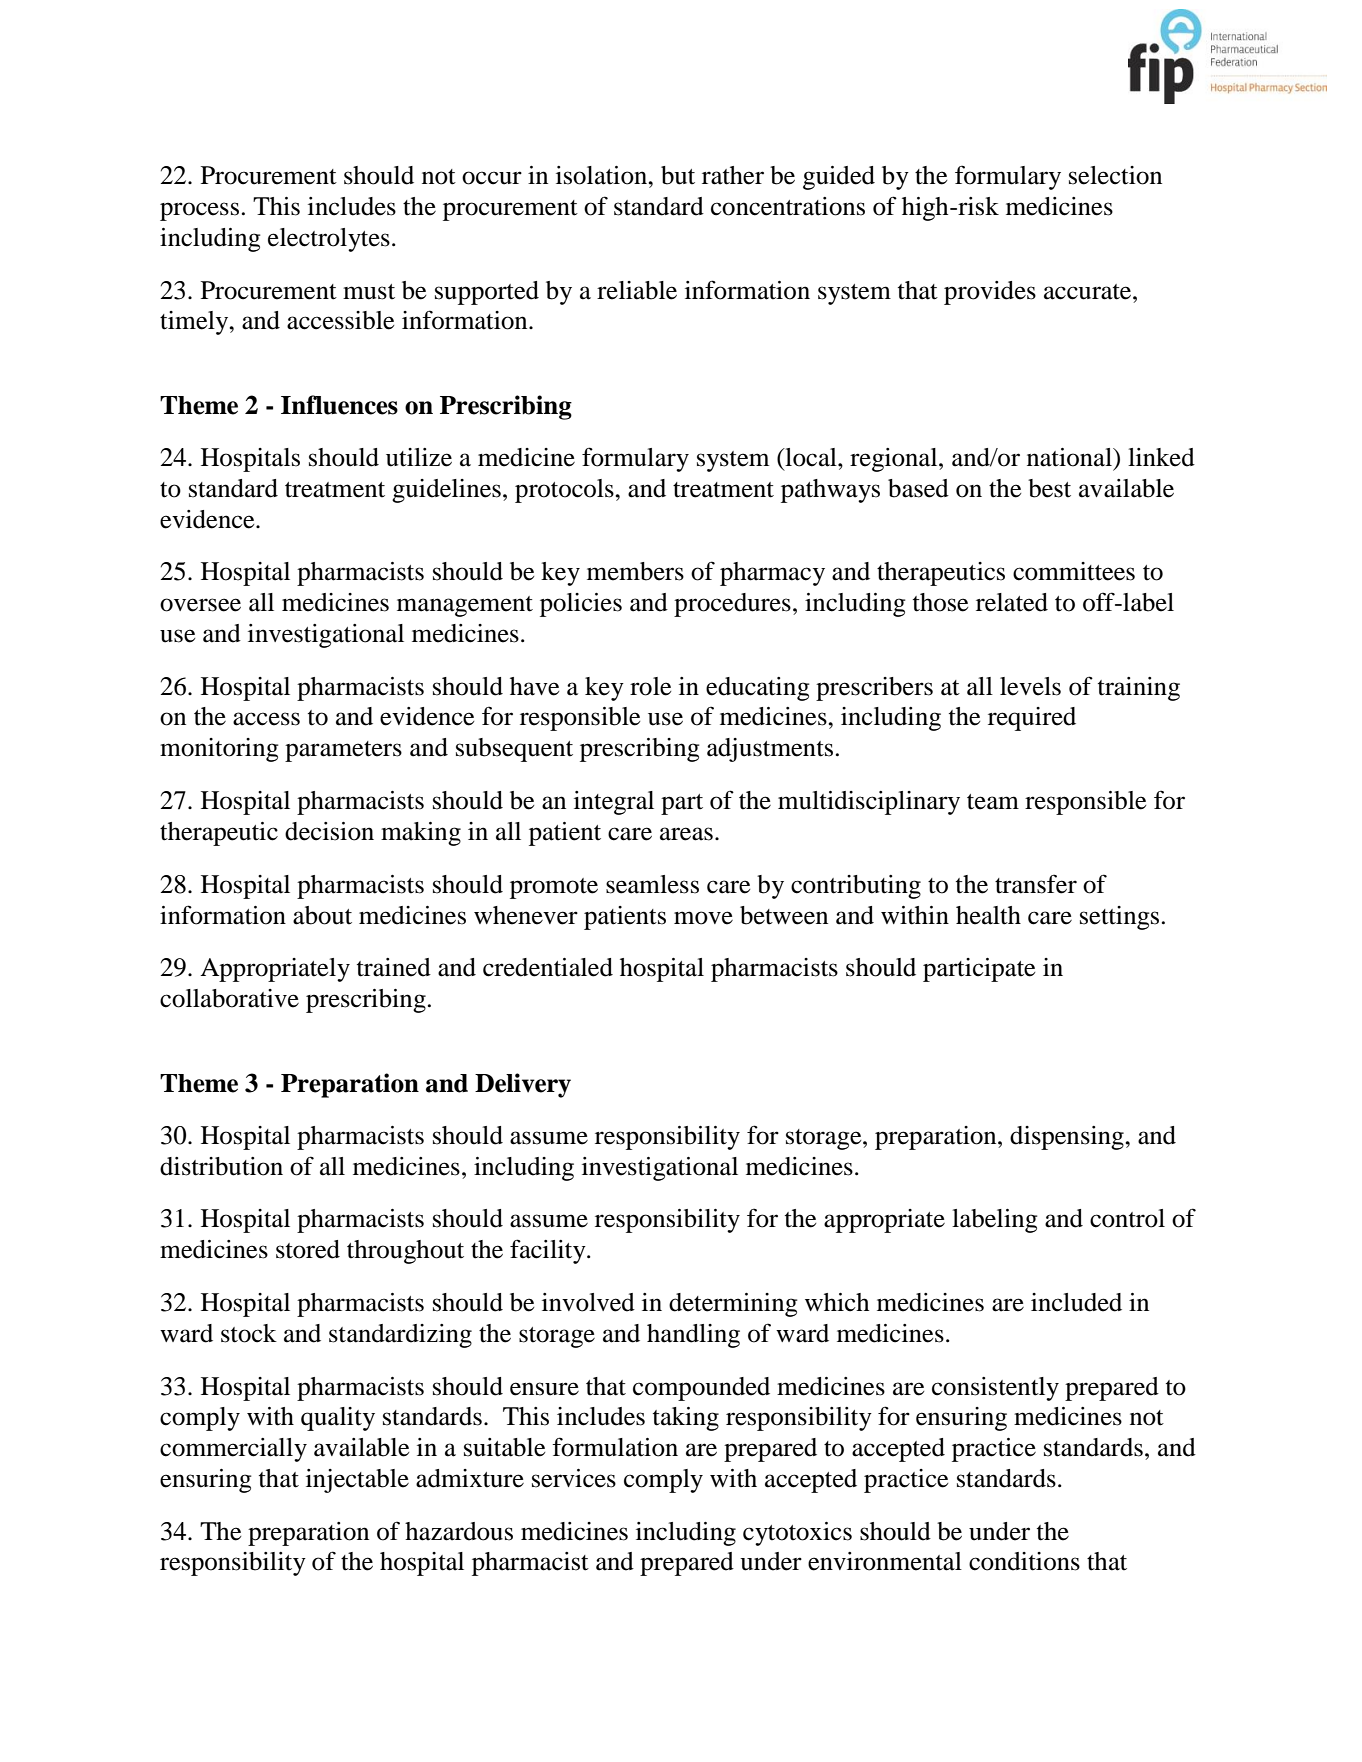  Describe the element at coordinates (357, 1481) in the image. I see `injectable` at that location.
